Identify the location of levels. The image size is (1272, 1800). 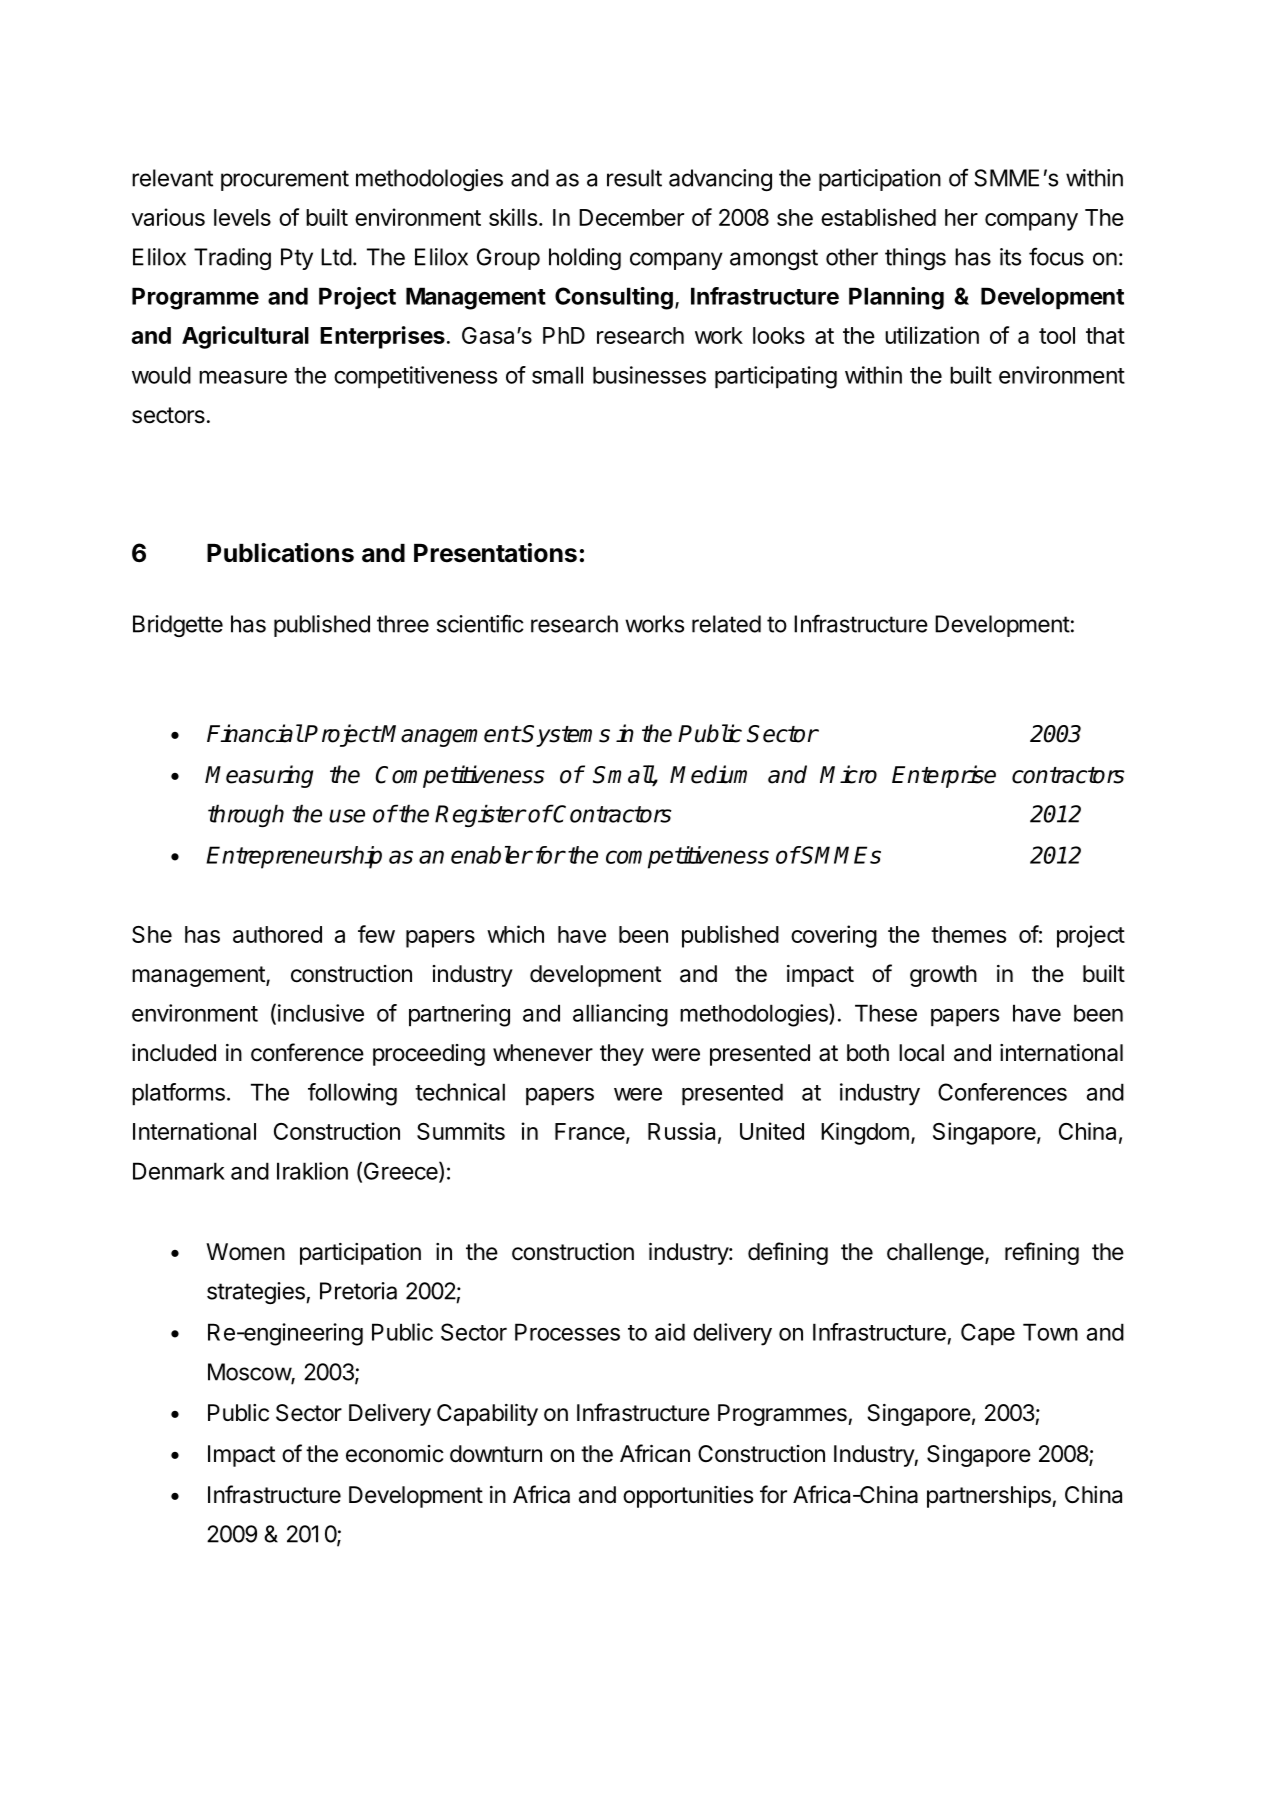
(242, 217).
